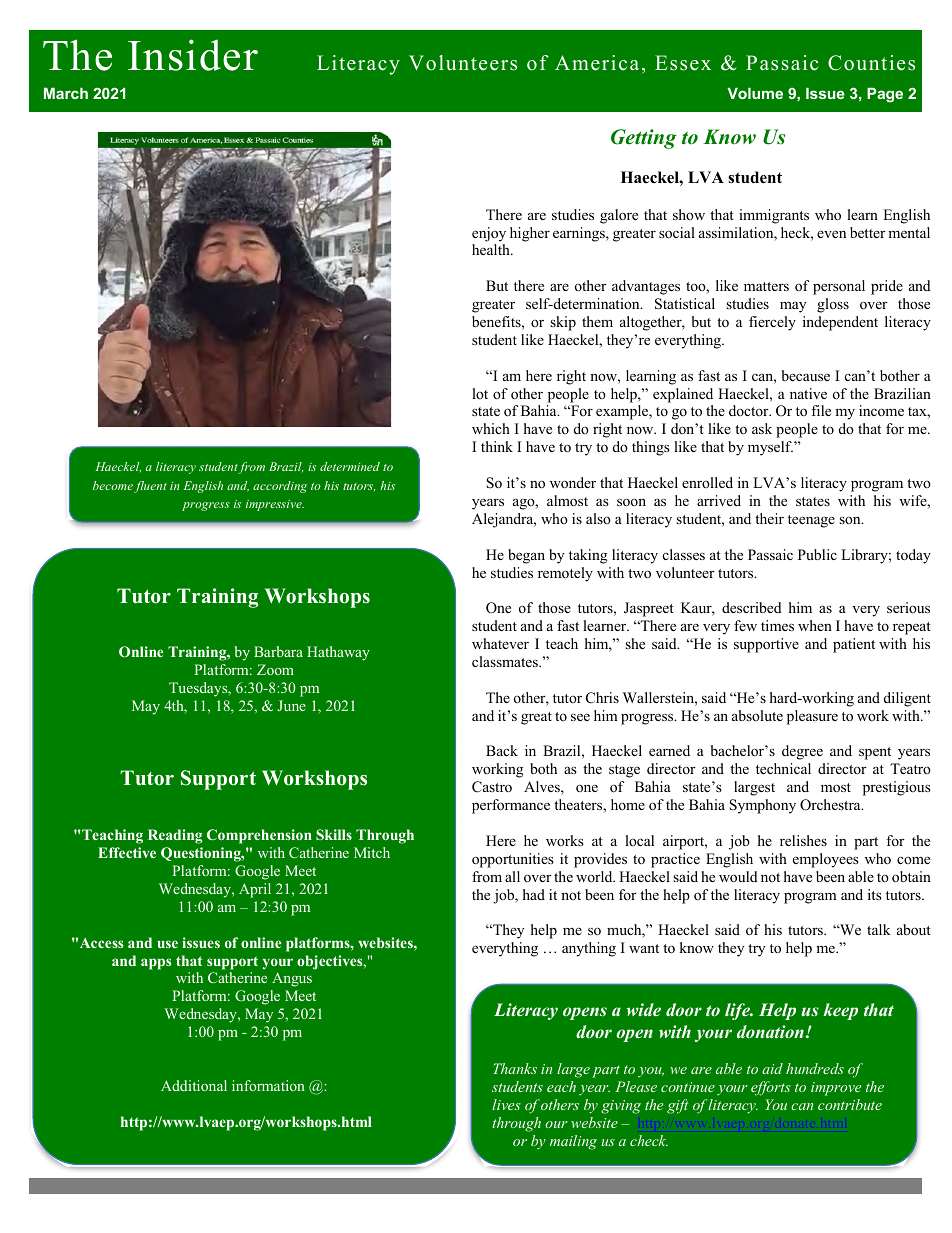 Image resolution: width=952 pixels, height=1233 pixels. Describe the element at coordinates (278, 651) in the screenshot. I see `Barbara` at that location.
